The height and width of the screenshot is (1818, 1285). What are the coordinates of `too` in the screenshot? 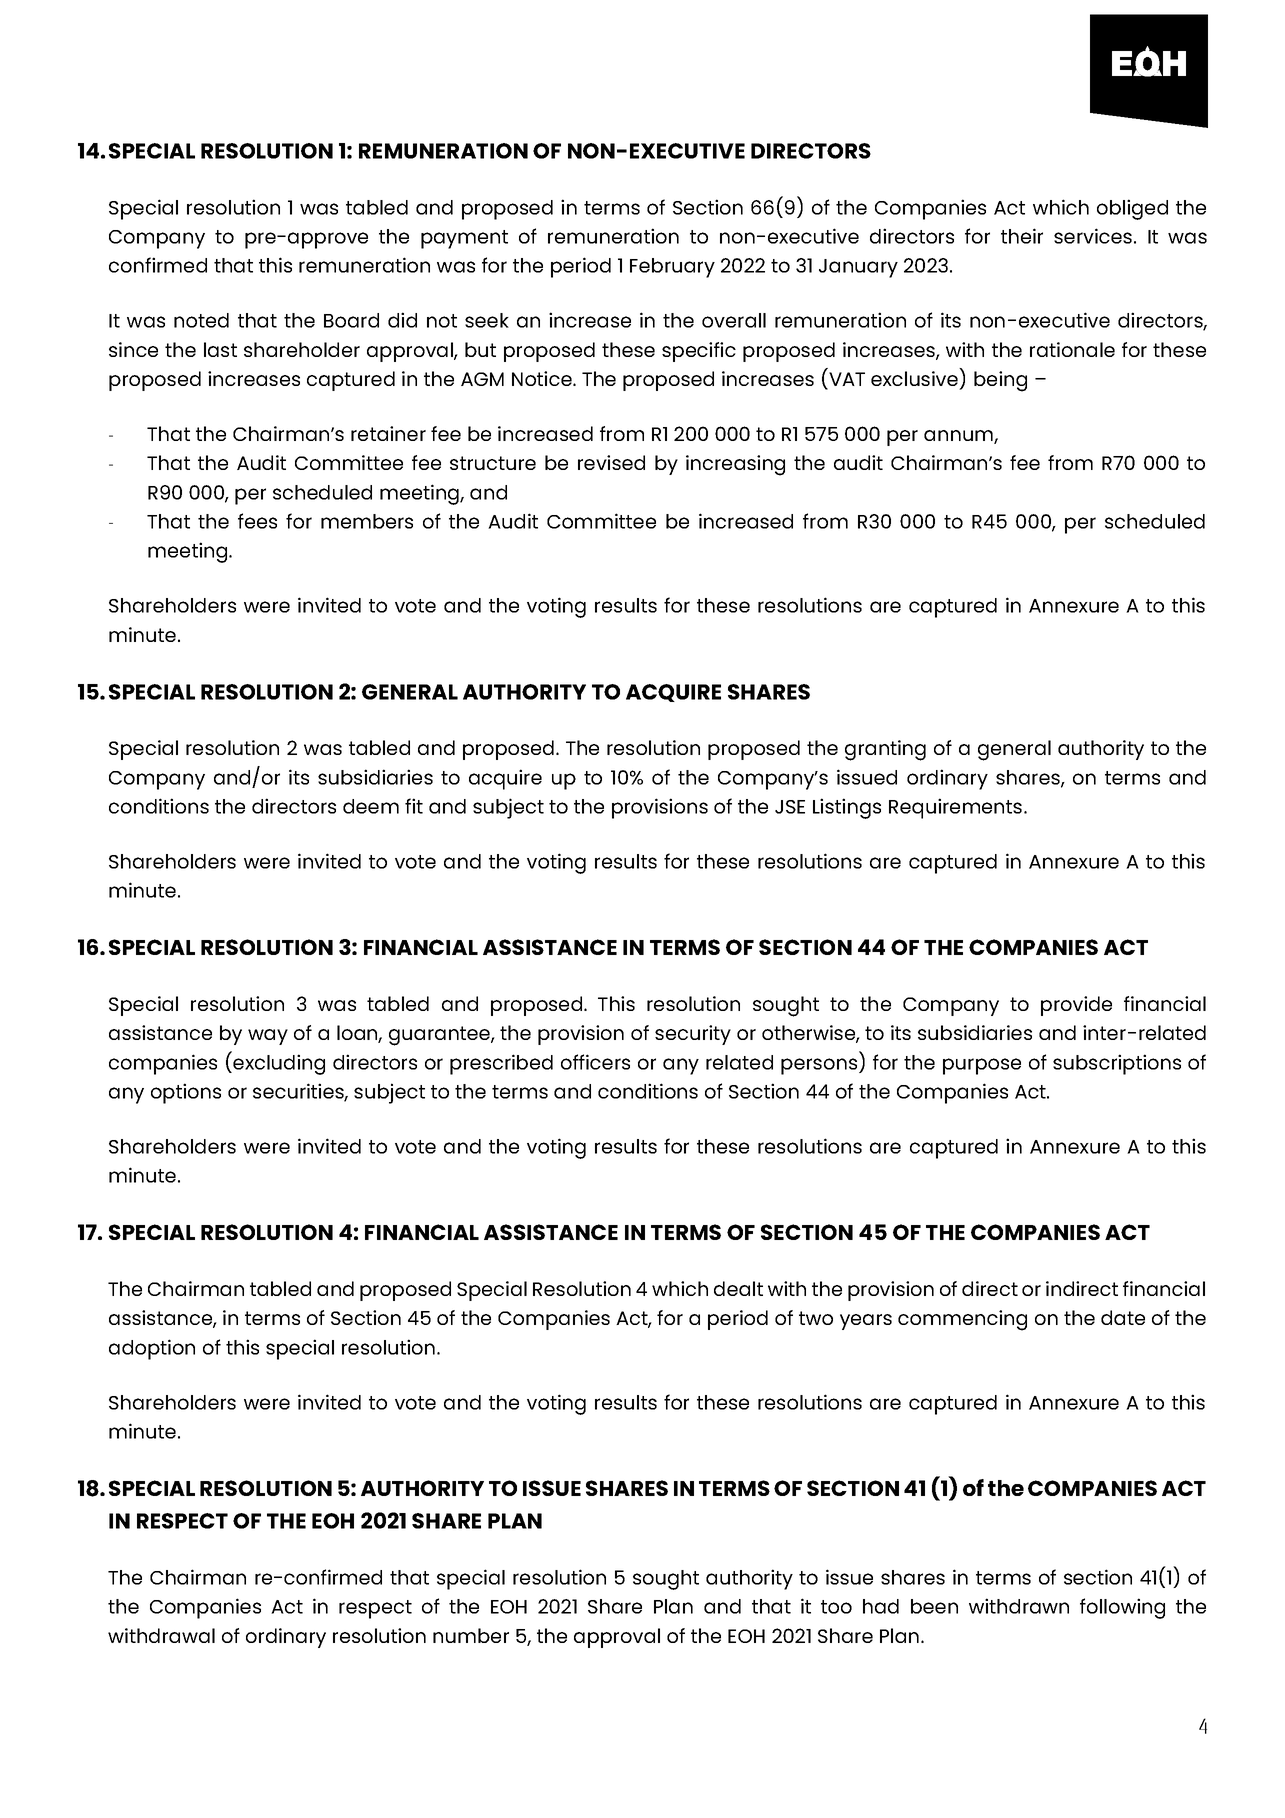 It's located at (836, 1607).
